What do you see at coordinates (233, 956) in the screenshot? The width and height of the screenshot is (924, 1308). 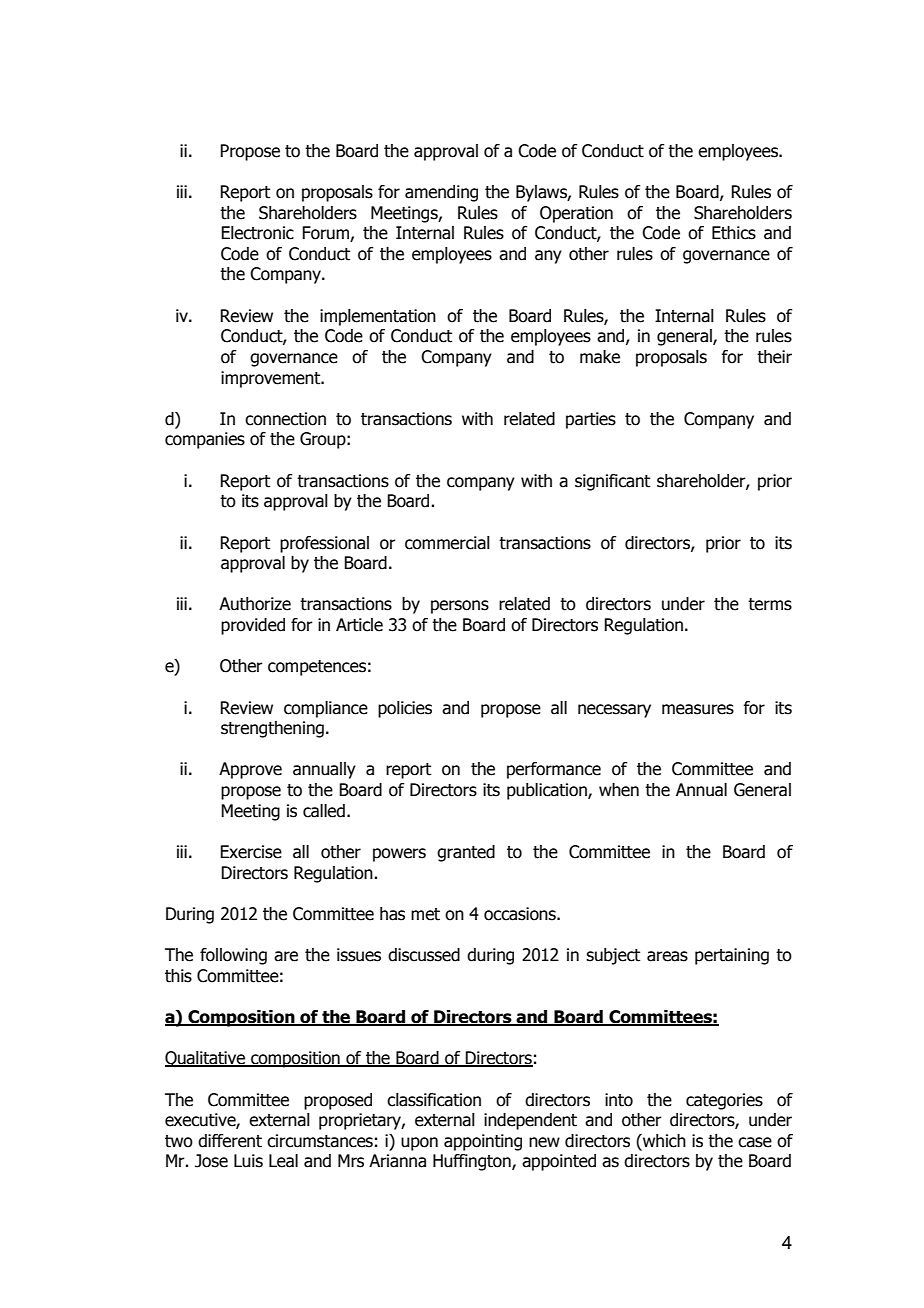 I see `following` at bounding box center [233, 956].
